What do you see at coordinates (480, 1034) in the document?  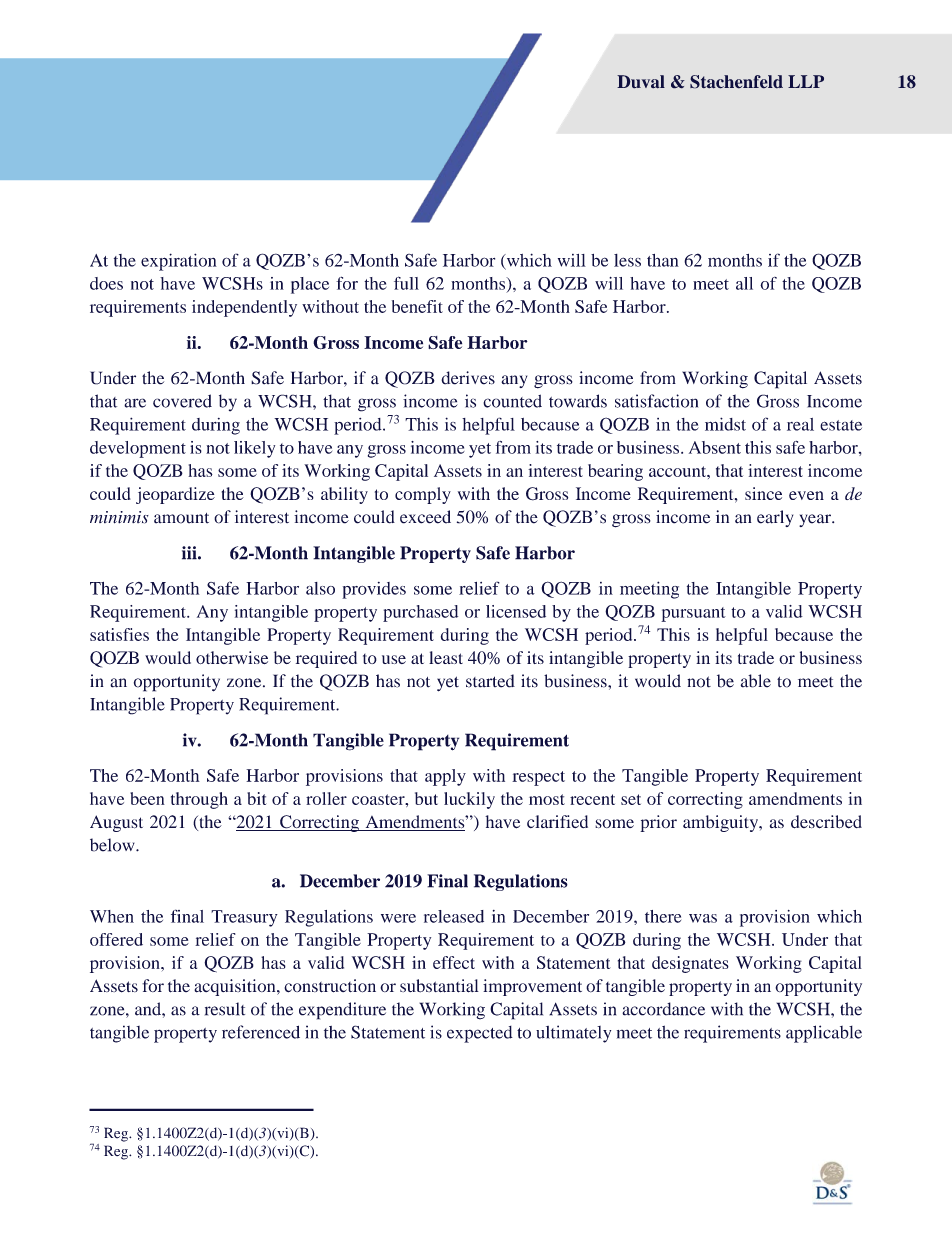 I see `expected` at bounding box center [480, 1034].
